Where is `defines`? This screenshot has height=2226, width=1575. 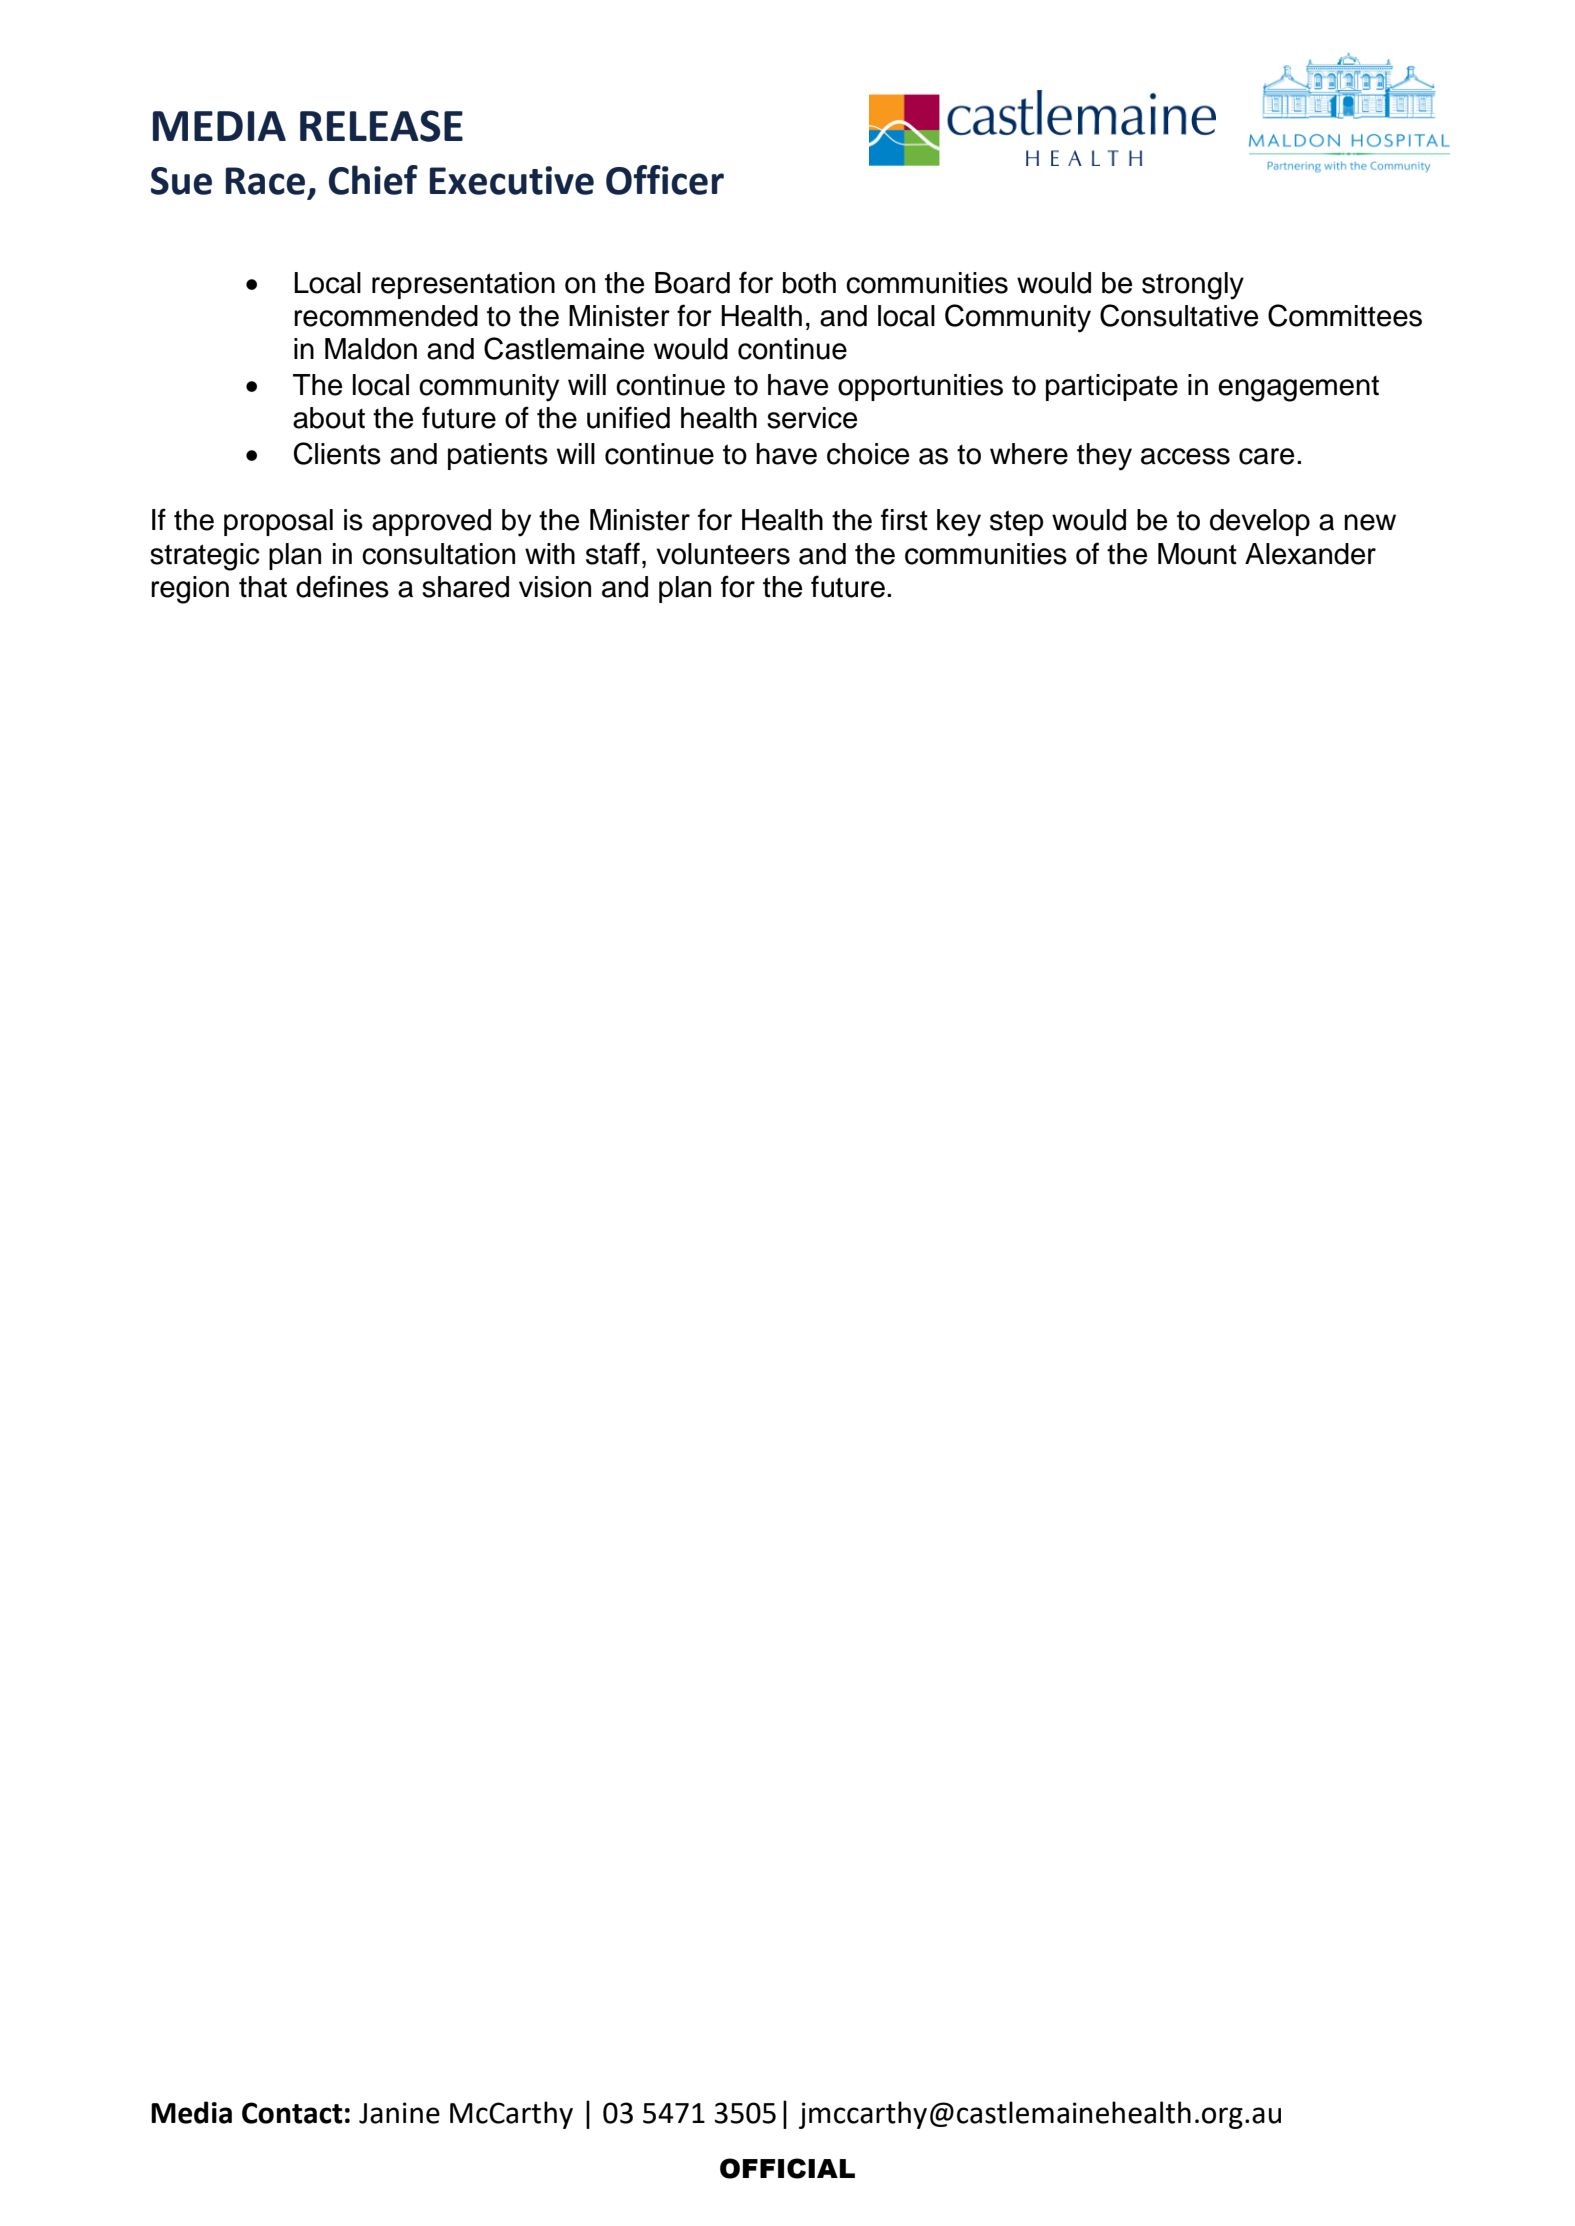 defines is located at coordinates (342, 586).
